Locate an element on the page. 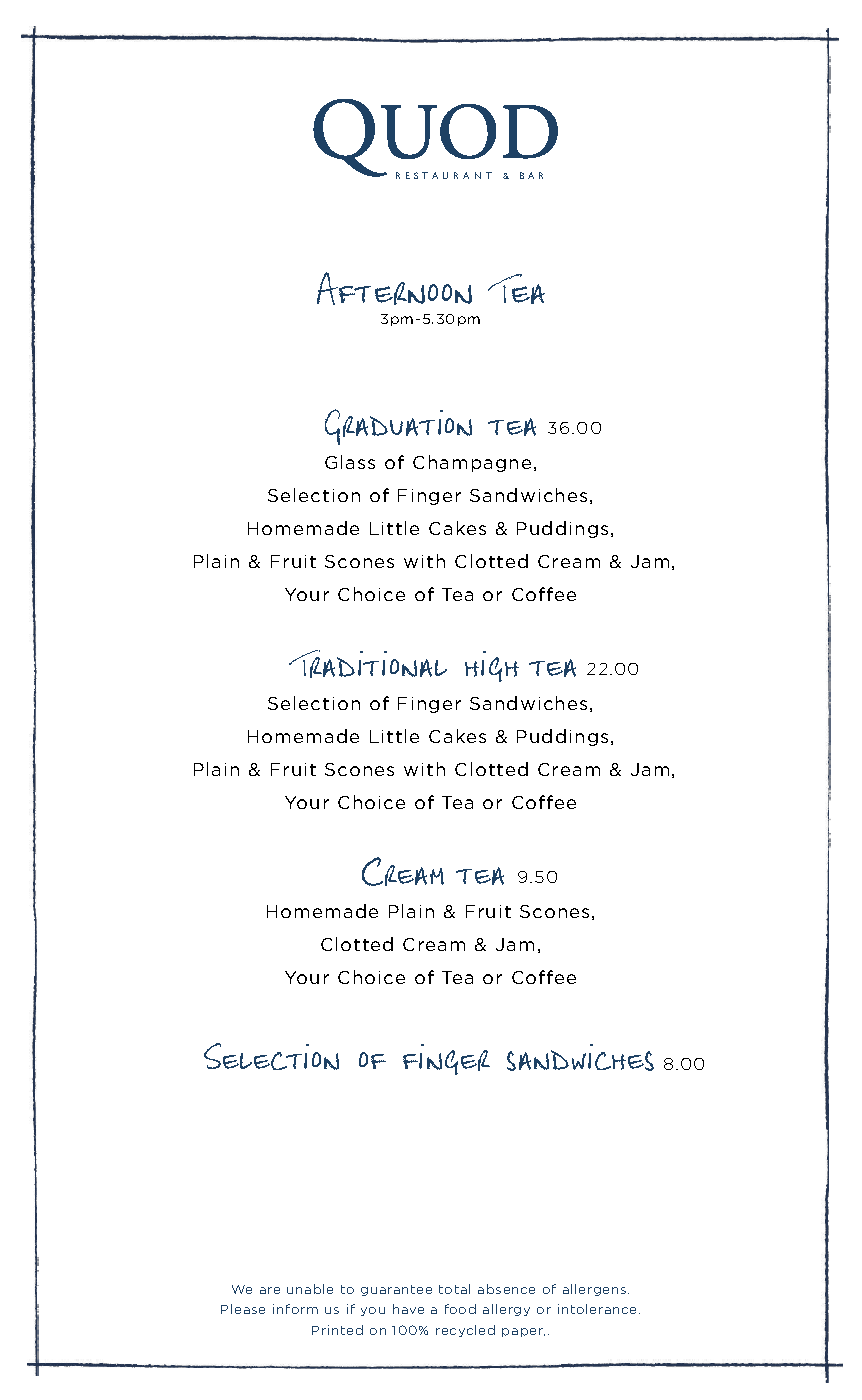 Image resolution: width=862 pixels, height=1400 pixels. absence is located at coordinates (506, 1289).
